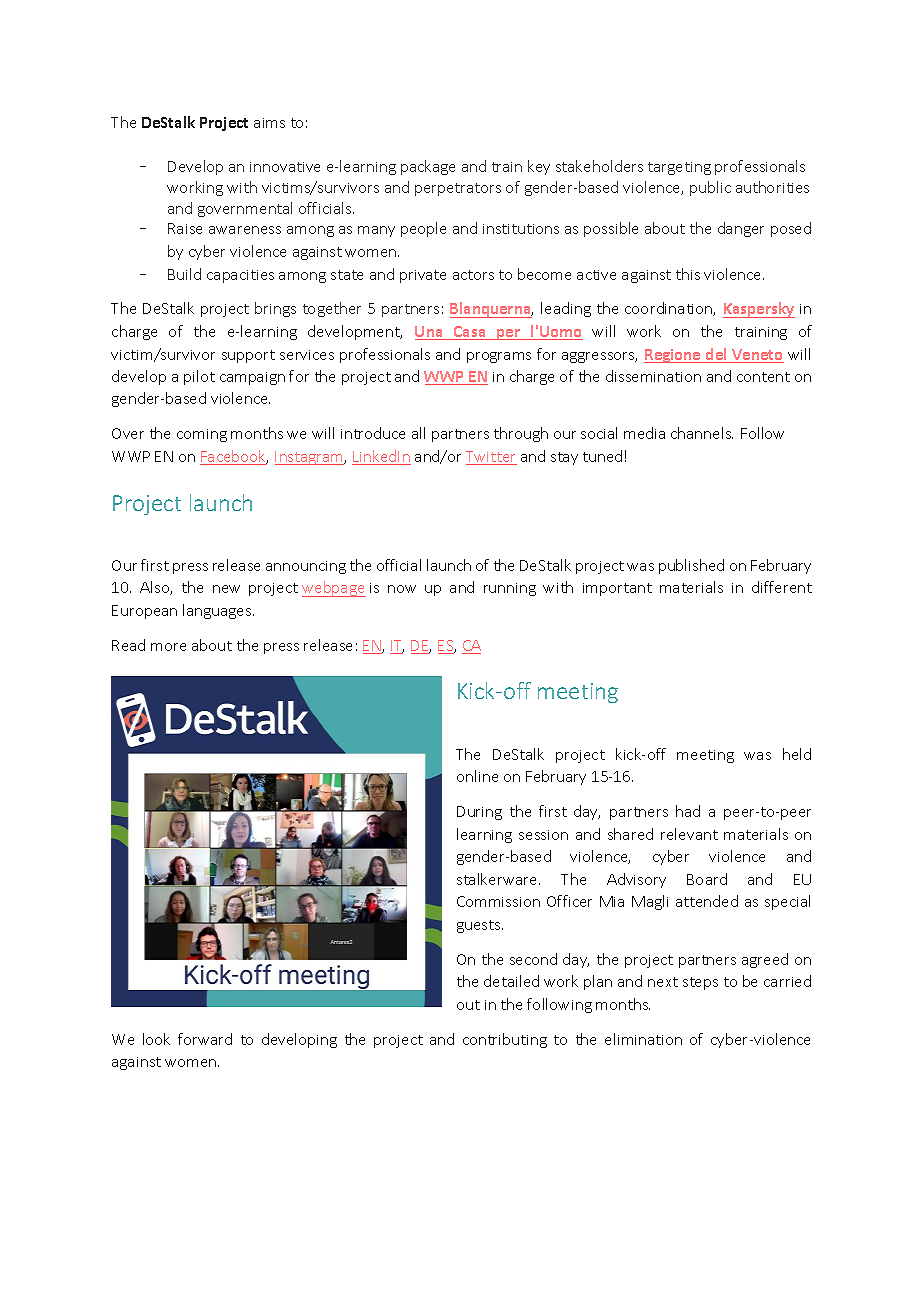 The height and width of the document is (1308, 924). Describe the element at coordinates (679, 168) in the document. I see `targeting` at that location.
